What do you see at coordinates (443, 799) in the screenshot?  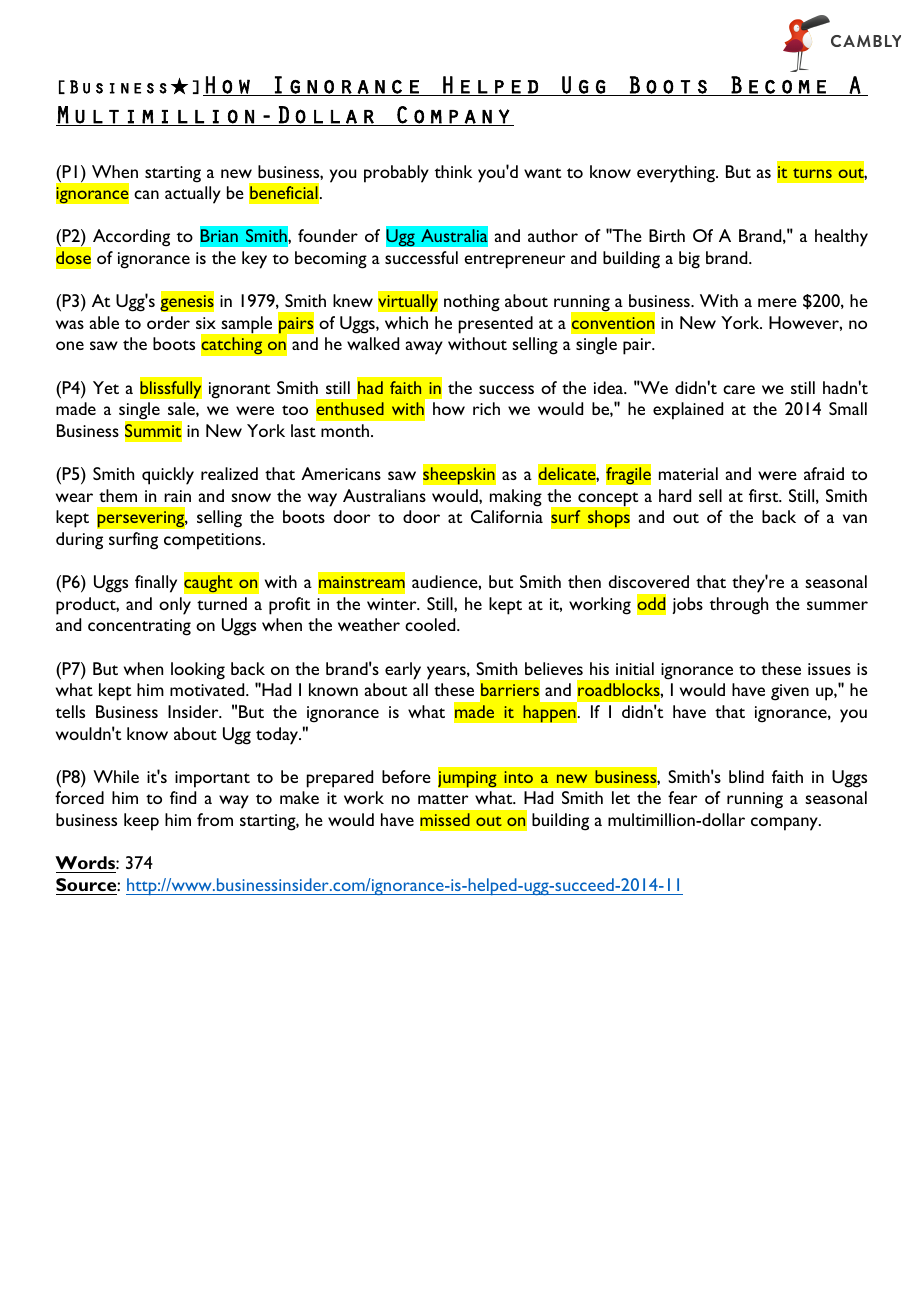 I see `matter` at bounding box center [443, 799].
